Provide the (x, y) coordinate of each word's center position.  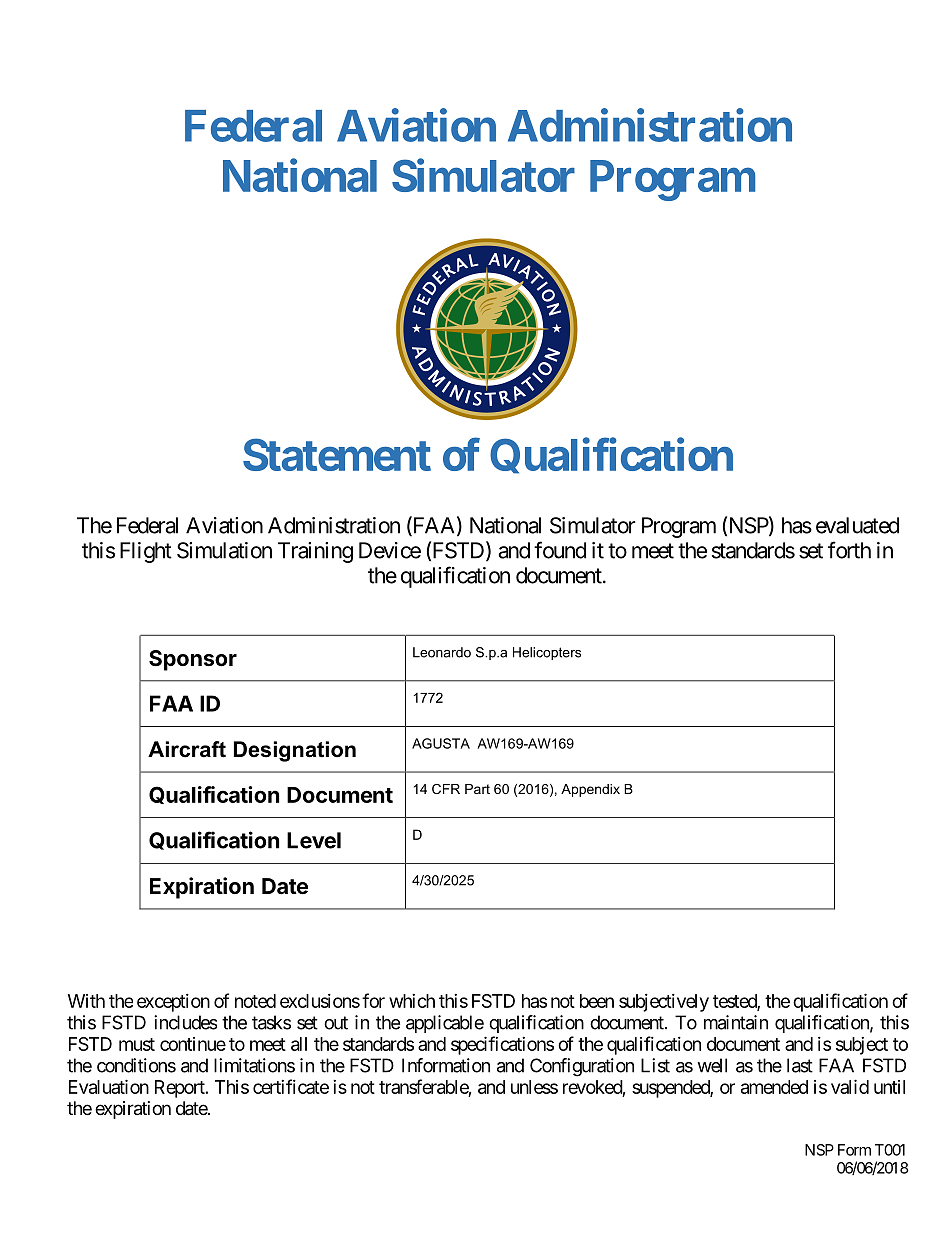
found (560, 550)
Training (315, 552)
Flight (146, 552)
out (336, 1023)
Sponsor (193, 660)
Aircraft (187, 749)
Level (314, 840)
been (597, 1001)
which (412, 1001)
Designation (295, 751)
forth (849, 550)
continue (193, 1044)
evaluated (857, 525)
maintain (736, 1022)
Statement (337, 454)
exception (173, 1003)
